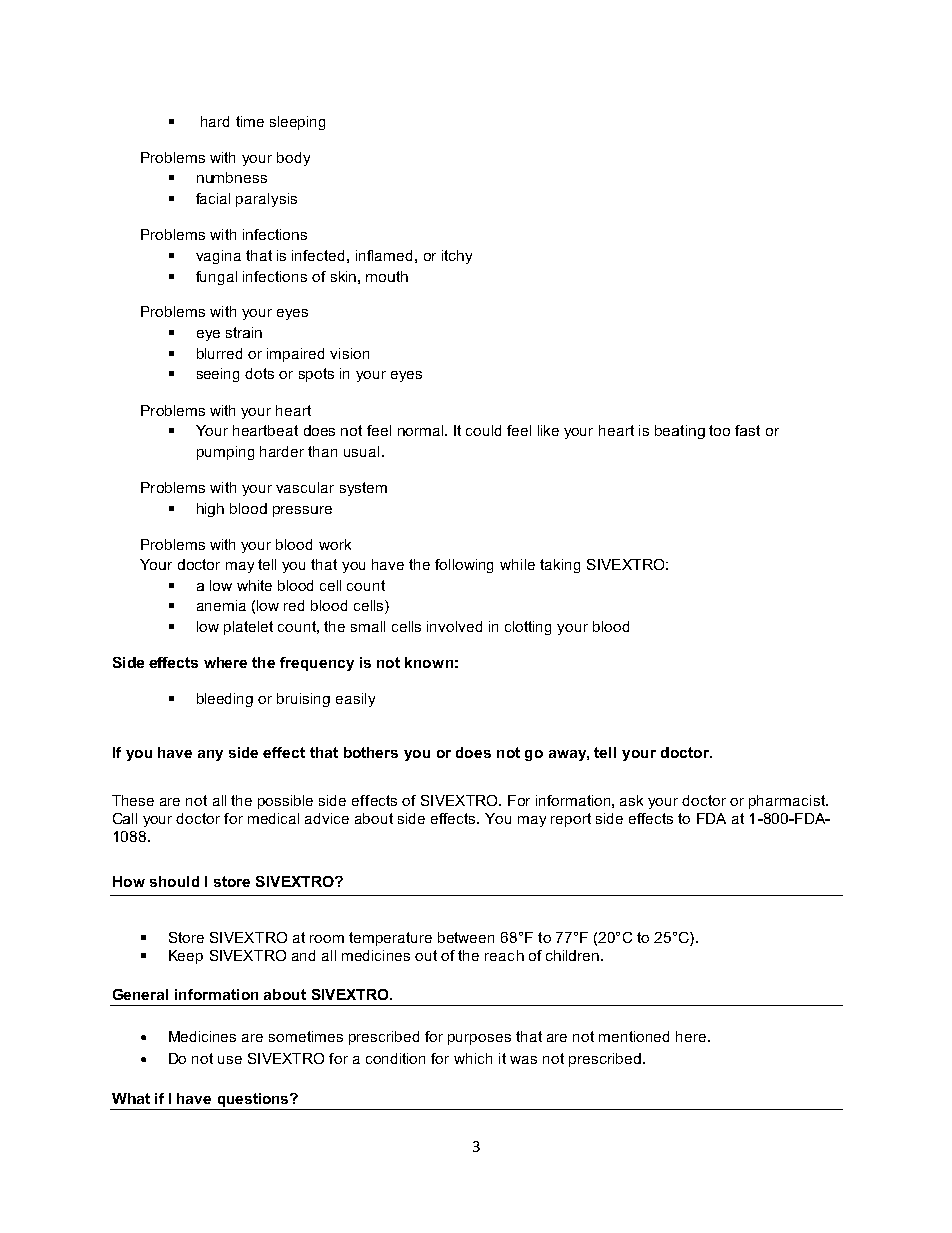  What do you see at coordinates (230, 1060) in the screenshot?
I see `use` at bounding box center [230, 1060].
